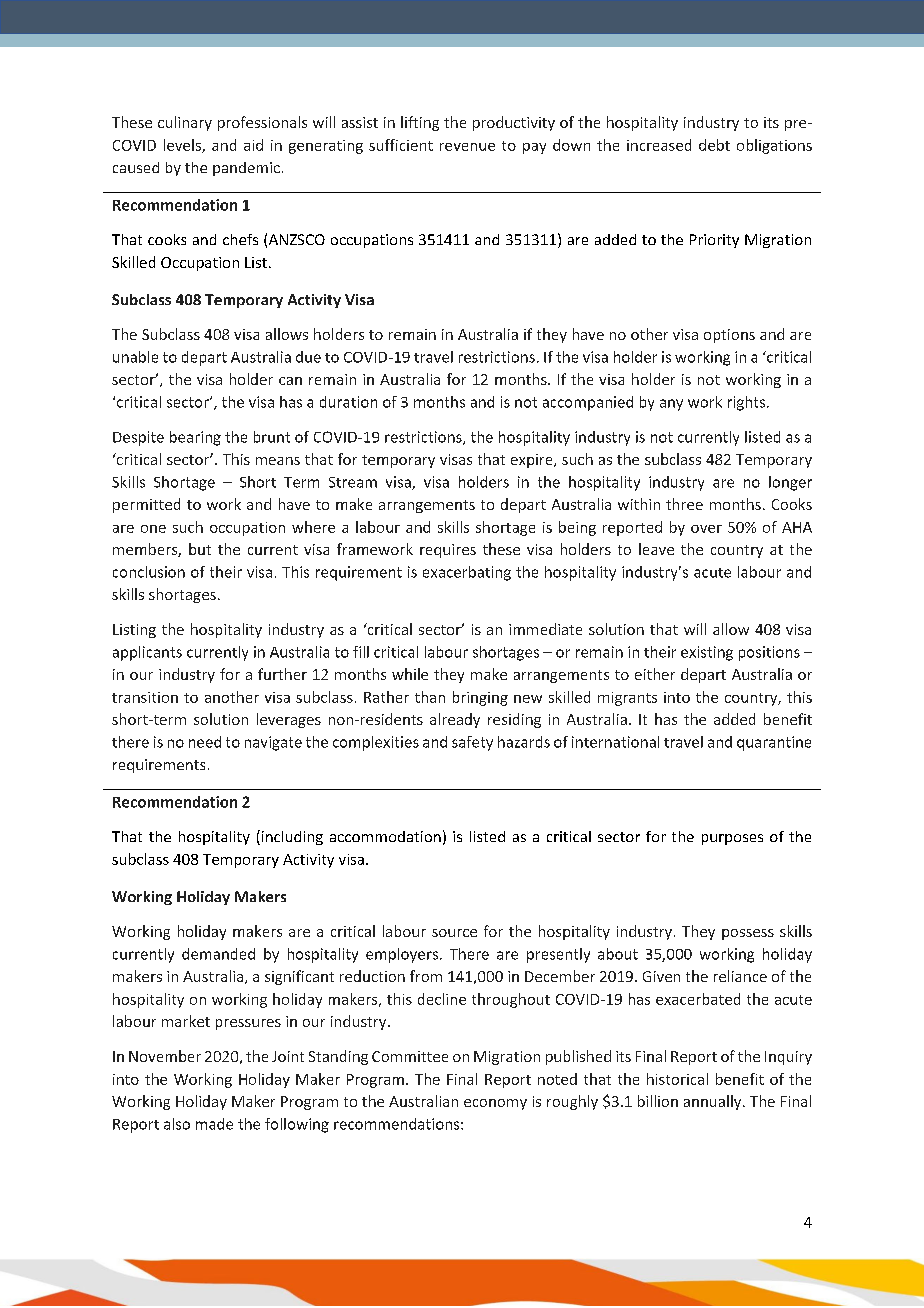 This document has height=1308, width=924. I want to click on economy, so click(495, 1104).
